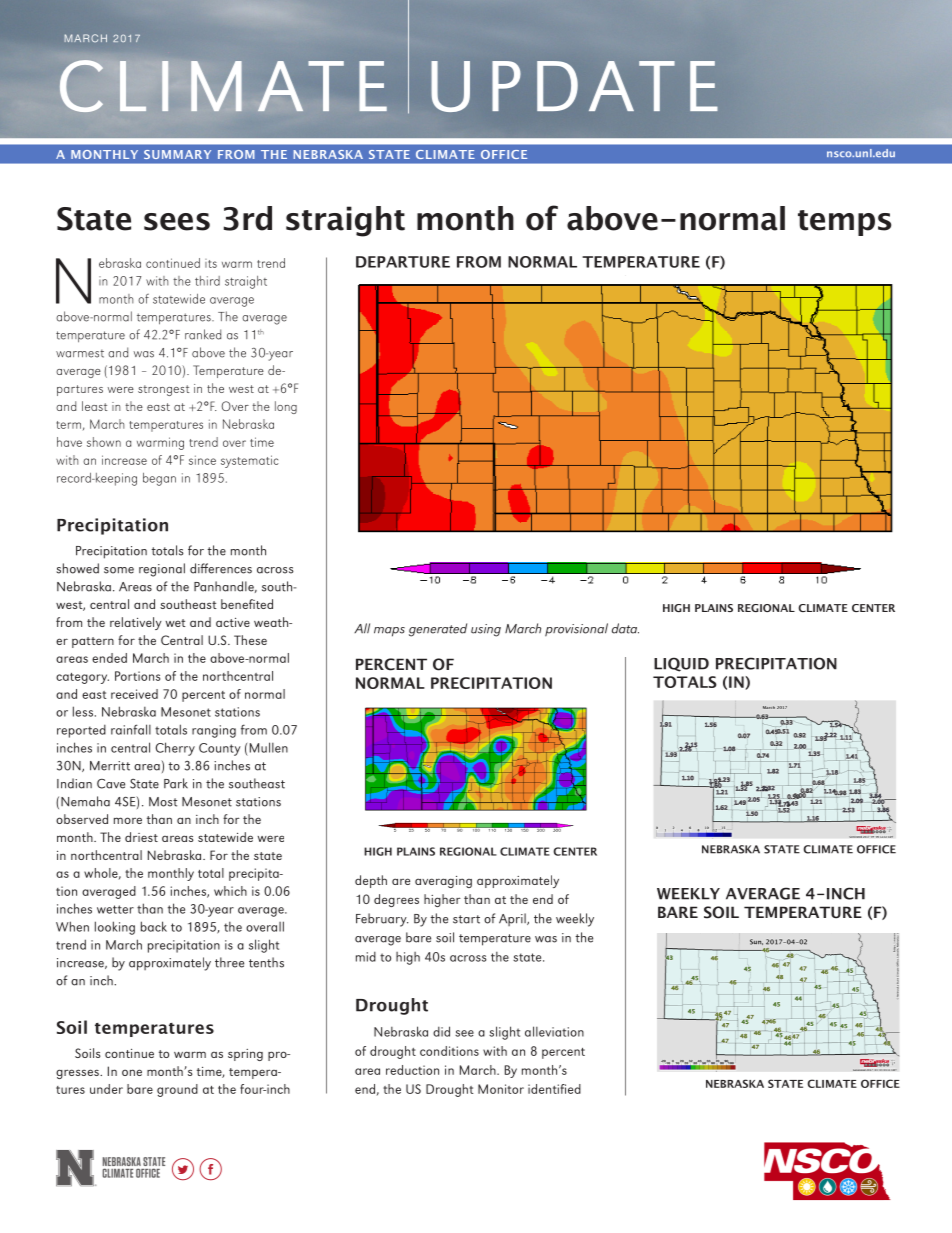 Image resolution: width=952 pixels, height=1233 pixels. What do you see at coordinates (554, 1089) in the screenshot?
I see `identified` at bounding box center [554, 1089].
